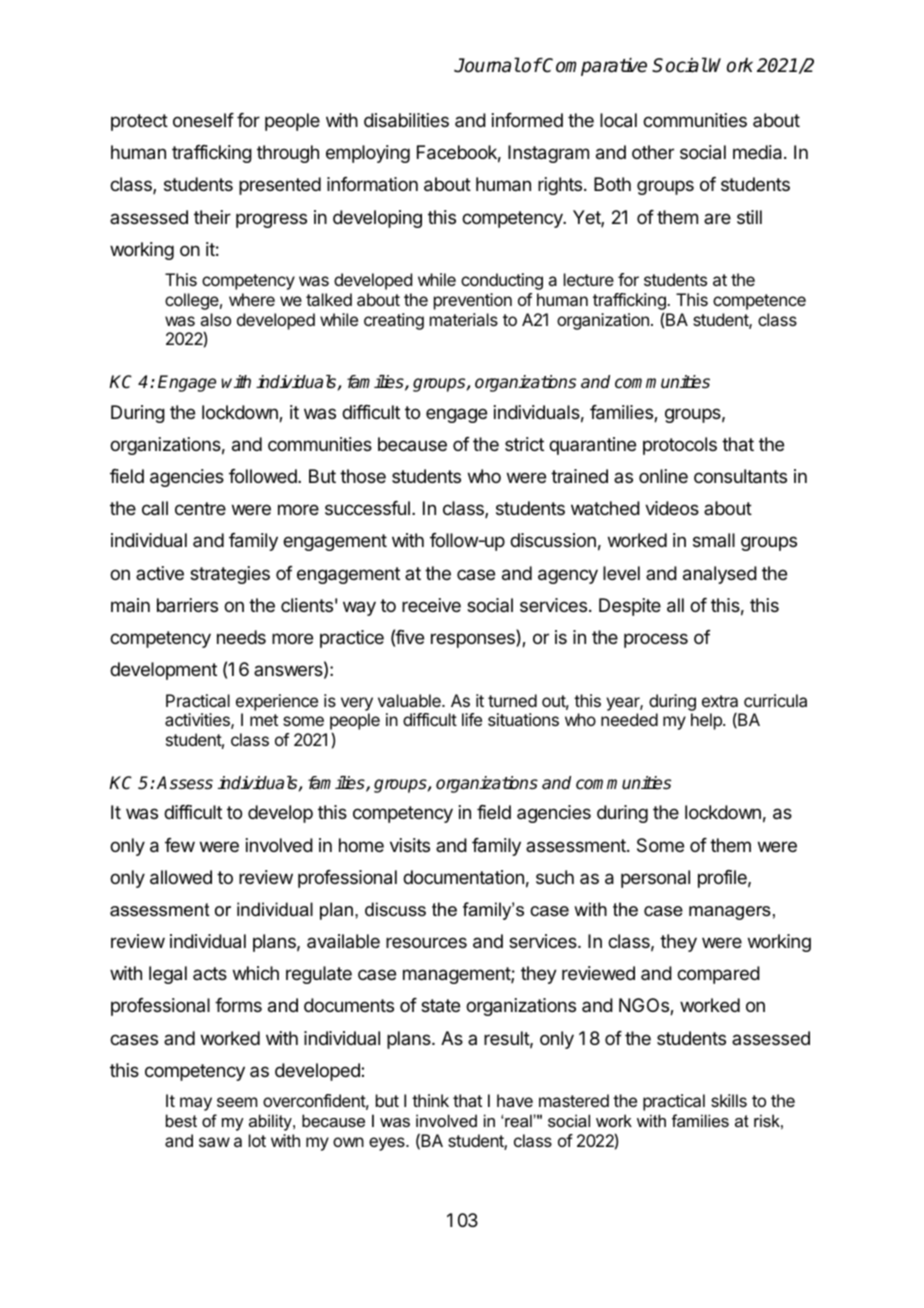 This screenshot has height=1308, width=924. I want to click on receive, so click(431, 605).
